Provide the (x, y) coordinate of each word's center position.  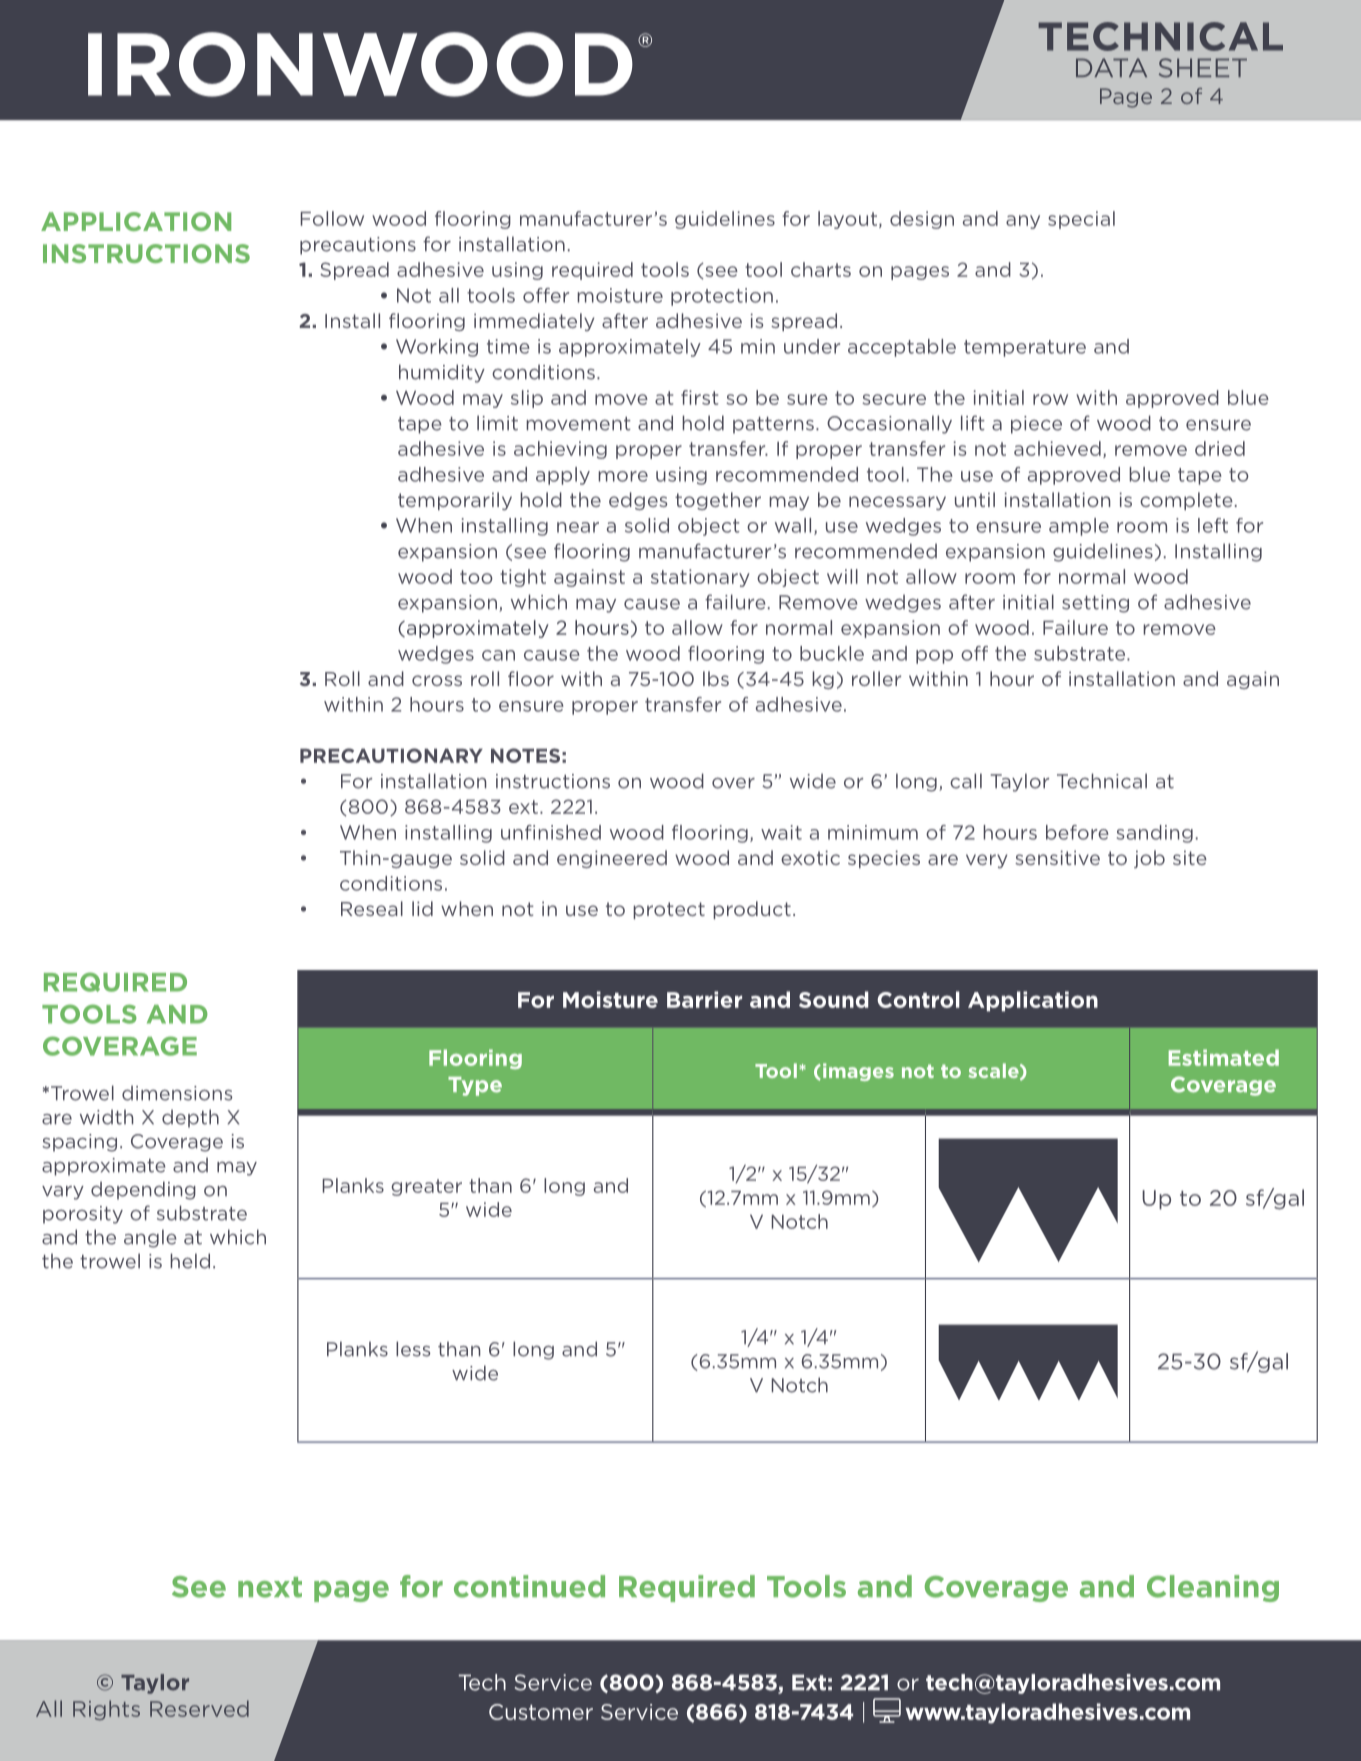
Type (475, 1086)
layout (847, 220)
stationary (700, 578)
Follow (332, 218)
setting (1095, 604)
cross (437, 680)
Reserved (199, 1708)
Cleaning (1213, 1588)
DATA (1111, 67)
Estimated (1224, 1057)
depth (190, 1118)
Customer (541, 1712)
